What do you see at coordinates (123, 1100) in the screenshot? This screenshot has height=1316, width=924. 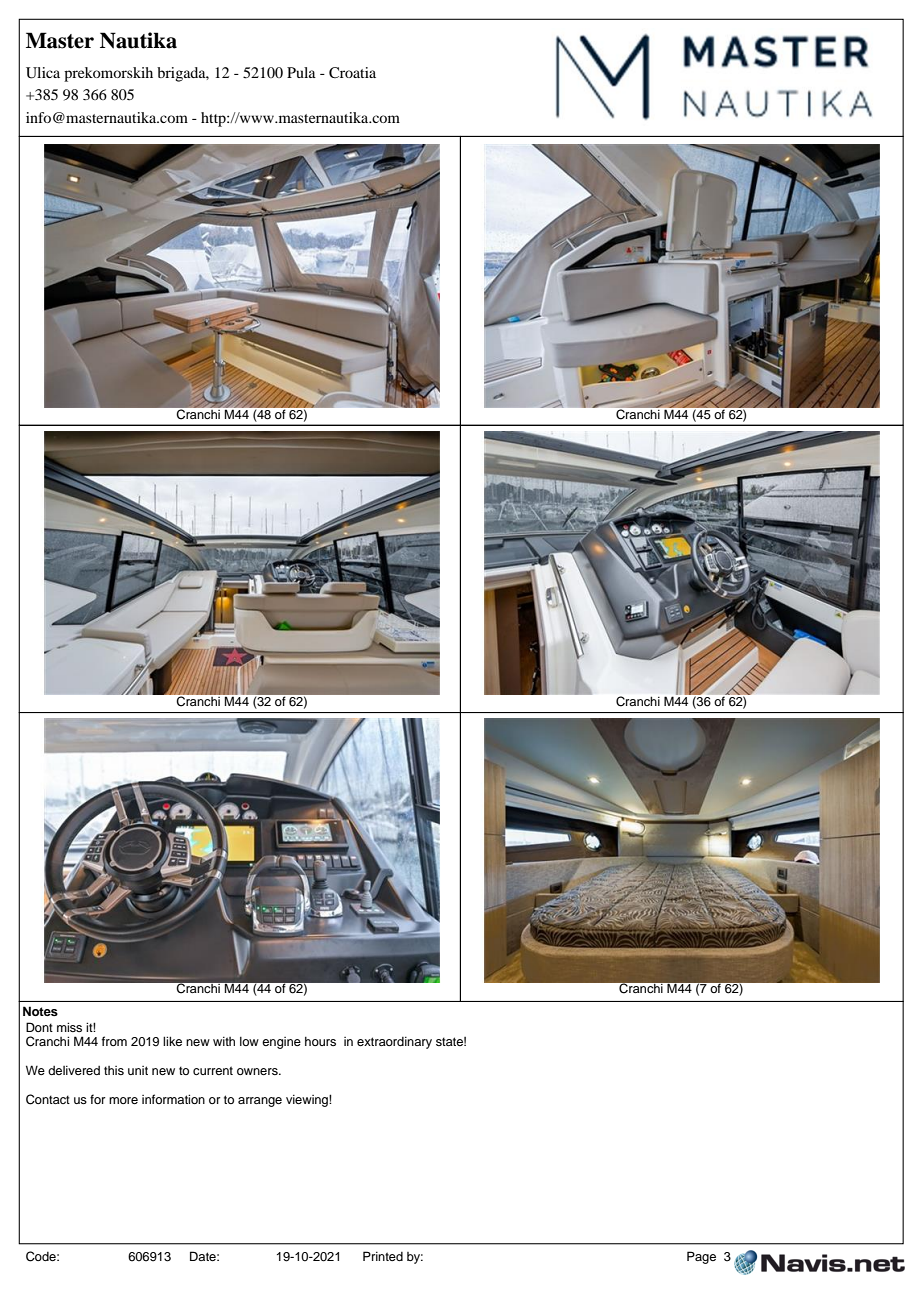 I see `more` at bounding box center [123, 1100].
